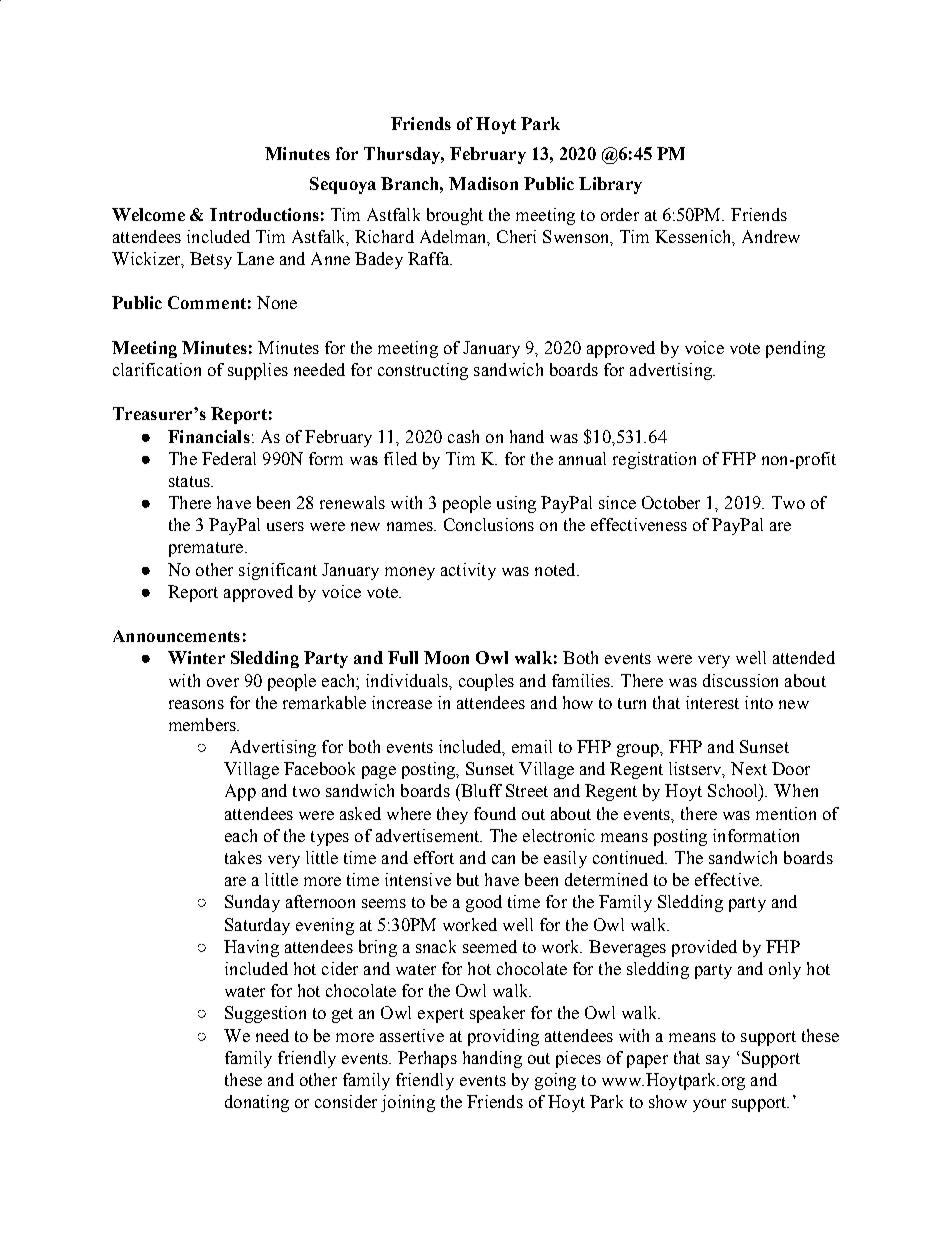  I want to click on discussion, so click(740, 680).
